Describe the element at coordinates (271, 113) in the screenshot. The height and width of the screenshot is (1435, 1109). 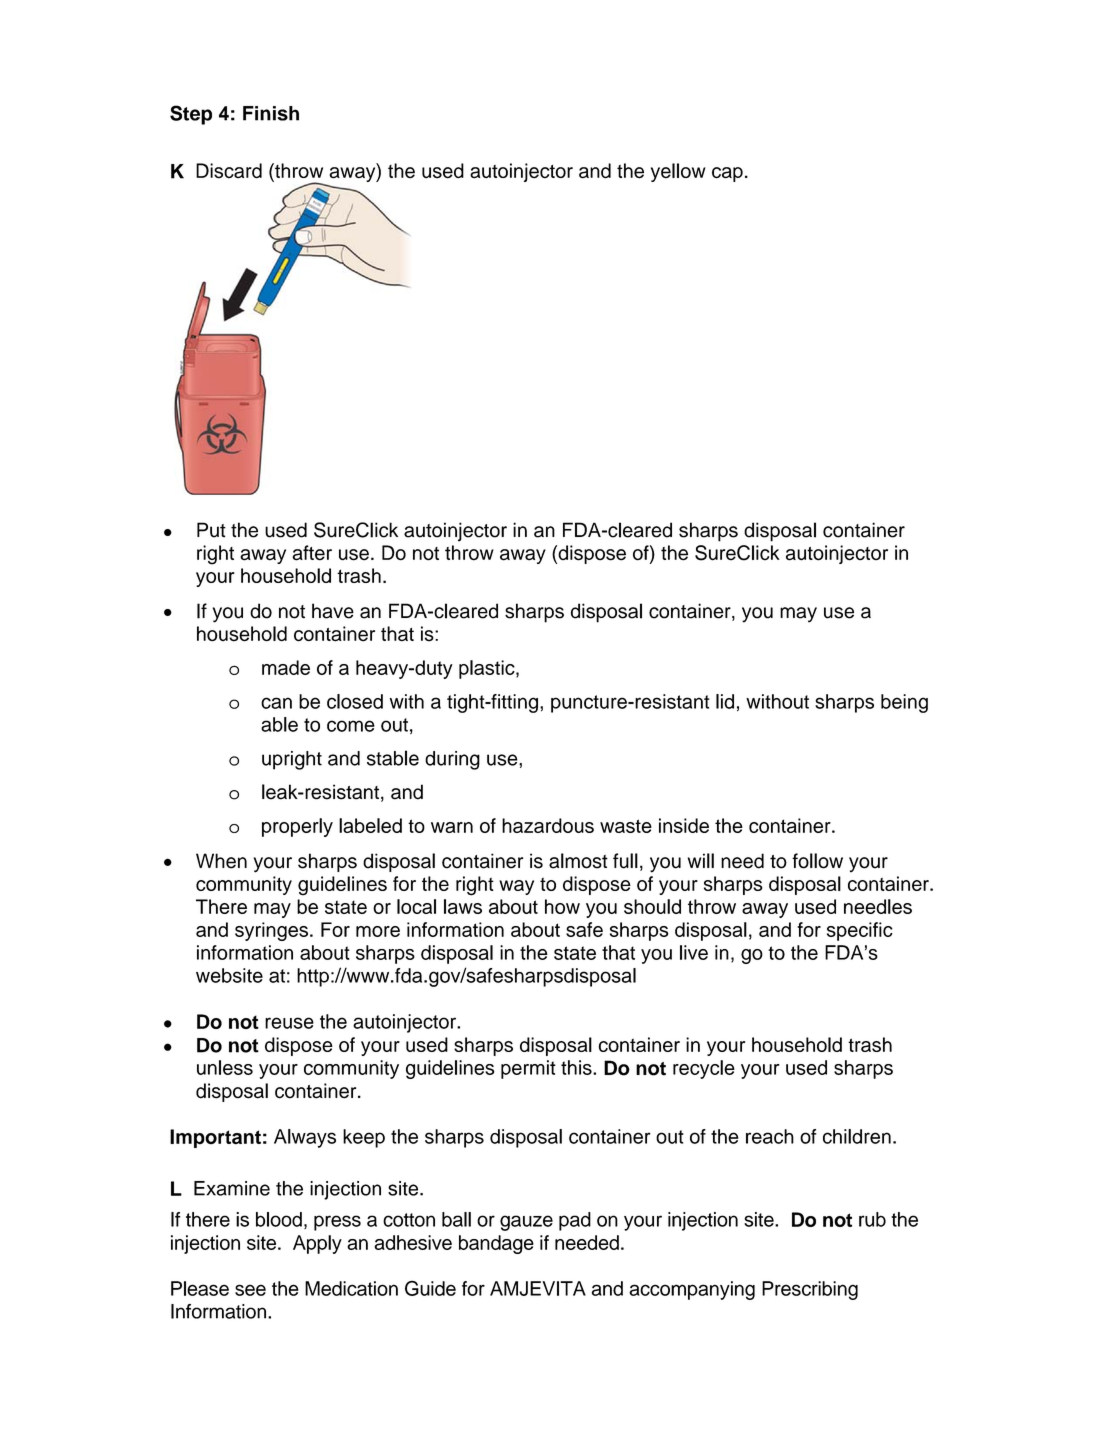
I see `Finish` at that location.
